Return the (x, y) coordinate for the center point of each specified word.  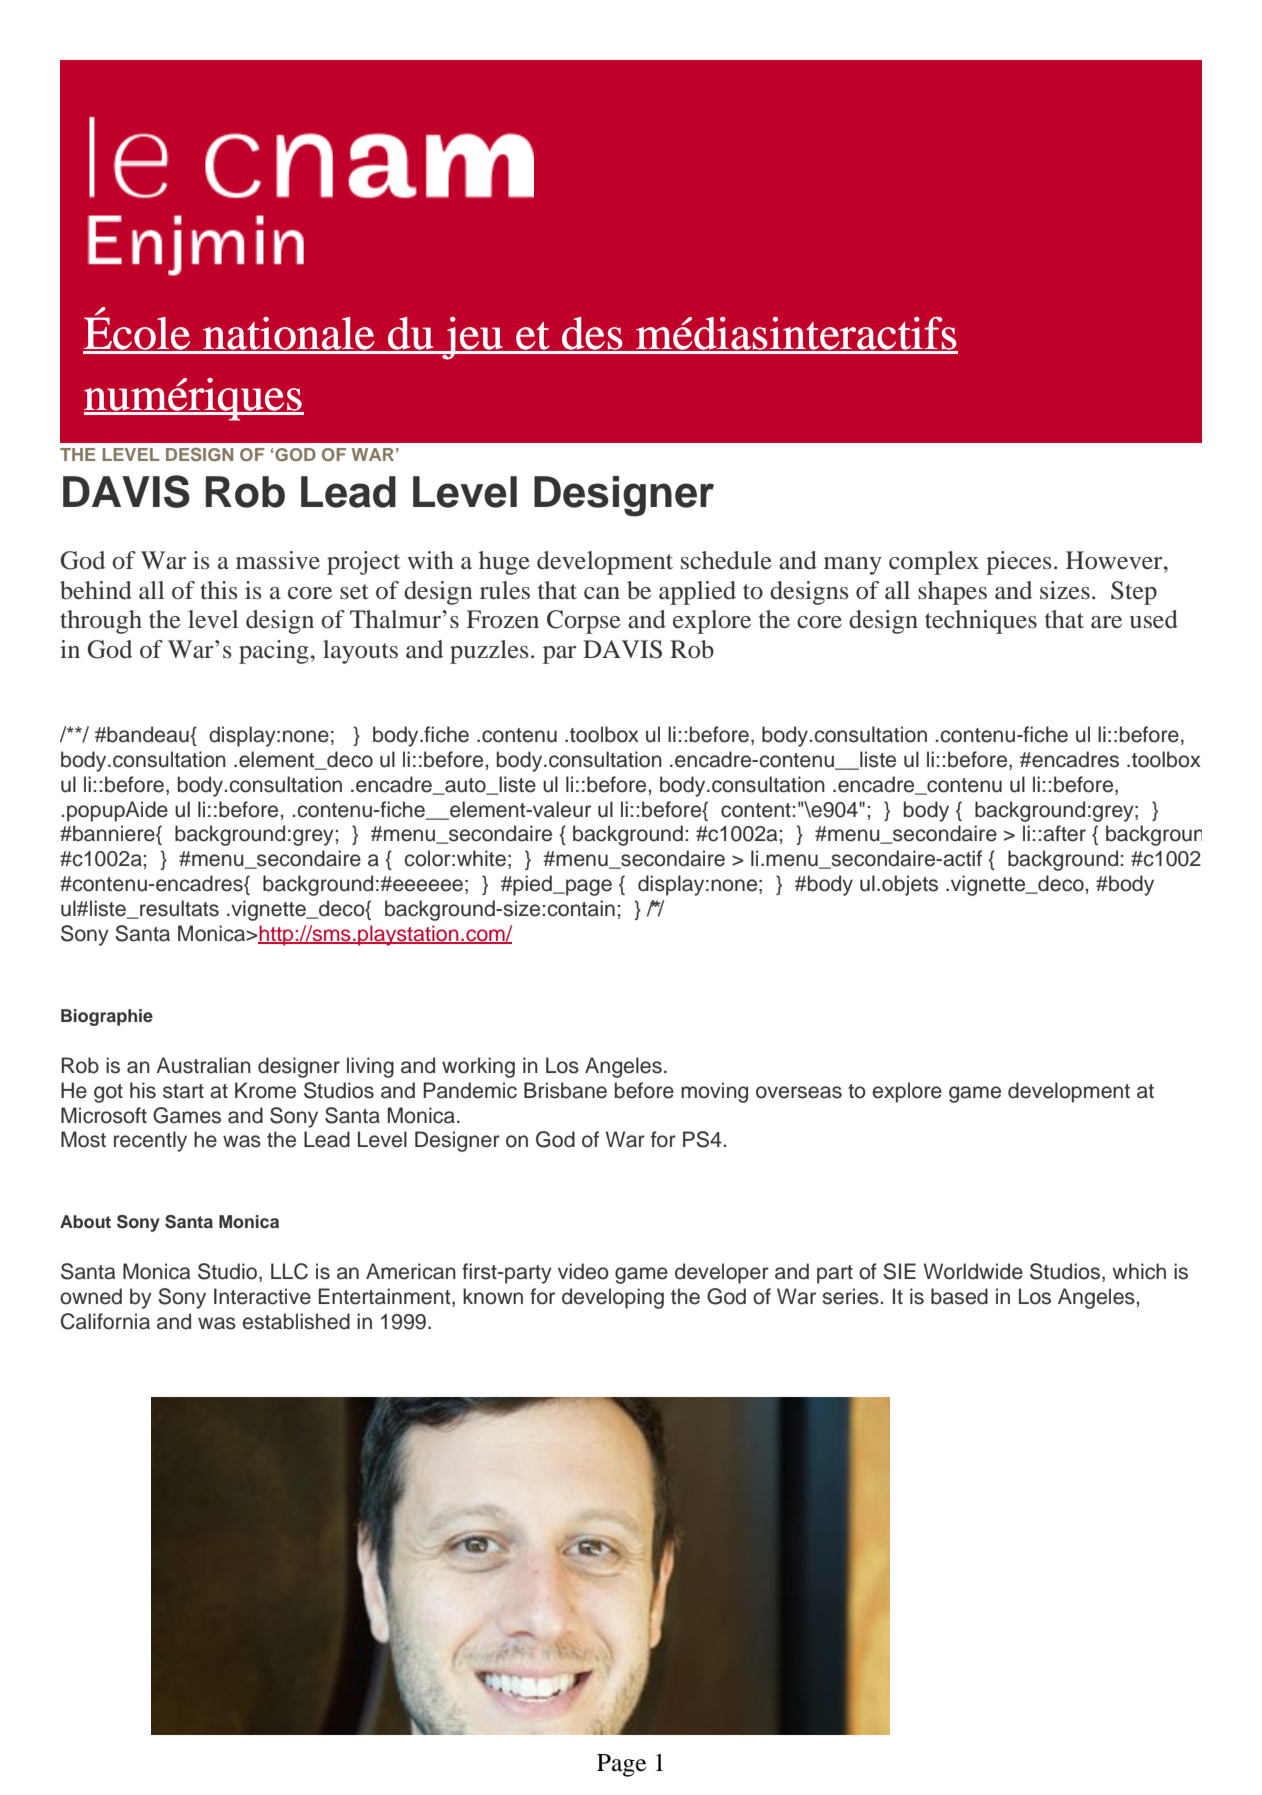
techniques (981, 622)
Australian (203, 1065)
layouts (360, 652)
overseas (799, 1092)
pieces (1018, 563)
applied (697, 593)
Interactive (262, 1296)
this (218, 590)
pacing (274, 652)
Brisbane (565, 1090)
